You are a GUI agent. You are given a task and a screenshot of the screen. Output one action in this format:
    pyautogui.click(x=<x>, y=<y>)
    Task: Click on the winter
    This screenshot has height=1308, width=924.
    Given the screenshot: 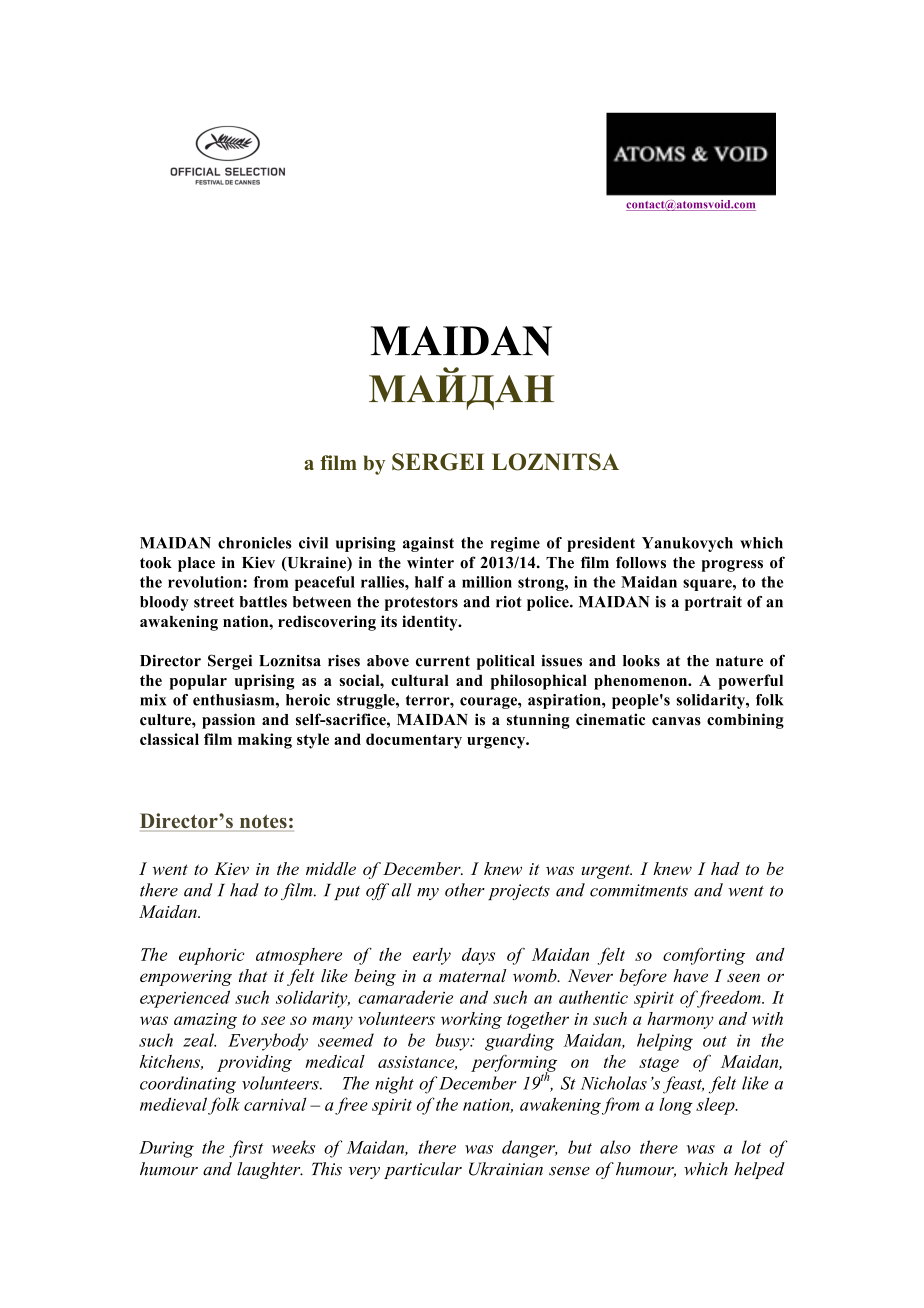 What is the action you would take?
    pyautogui.click(x=430, y=562)
